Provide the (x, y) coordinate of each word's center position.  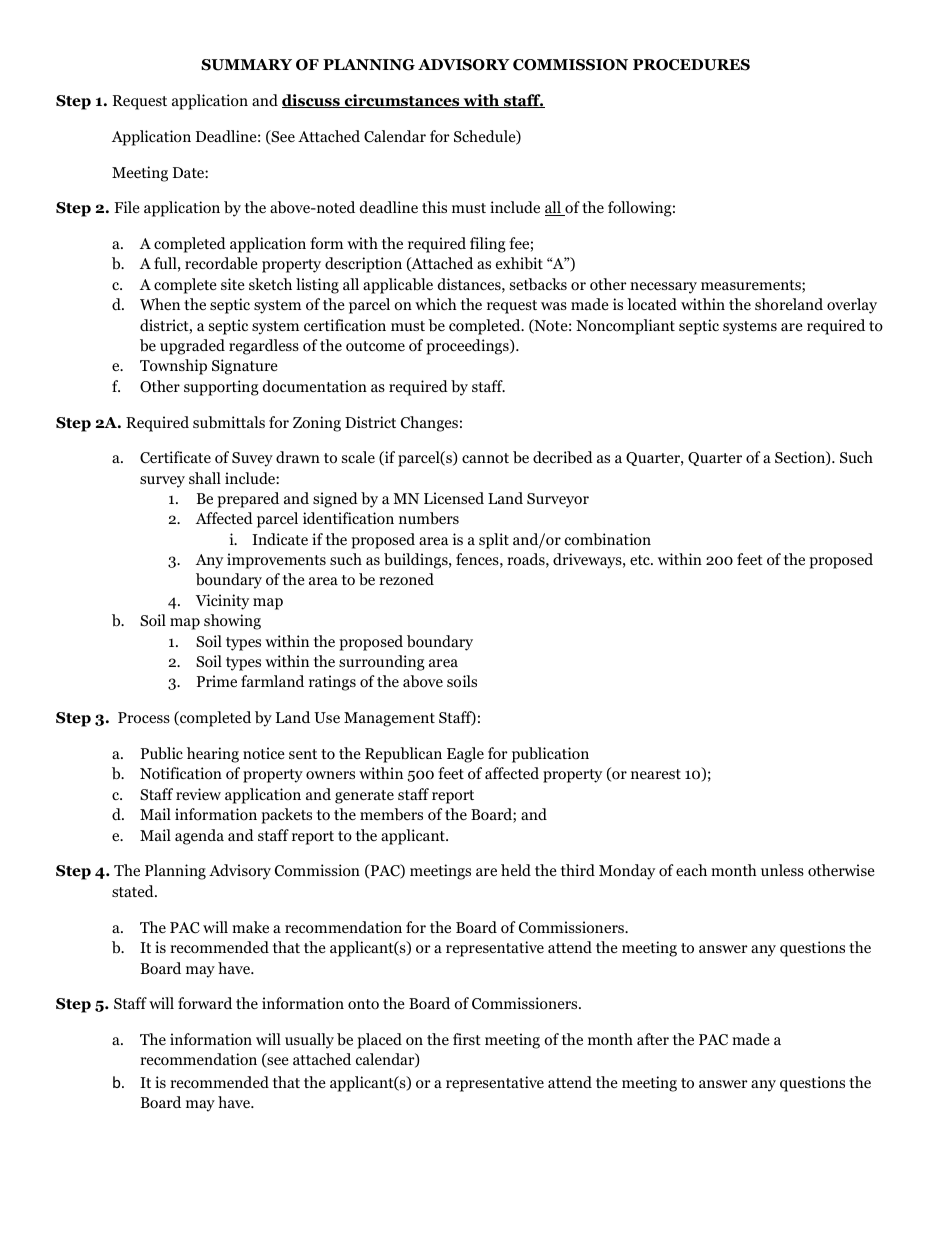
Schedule (486, 137)
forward (205, 1003)
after (653, 1039)
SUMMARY (246, 65)
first (467, 1039)
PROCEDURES (691, 65)
